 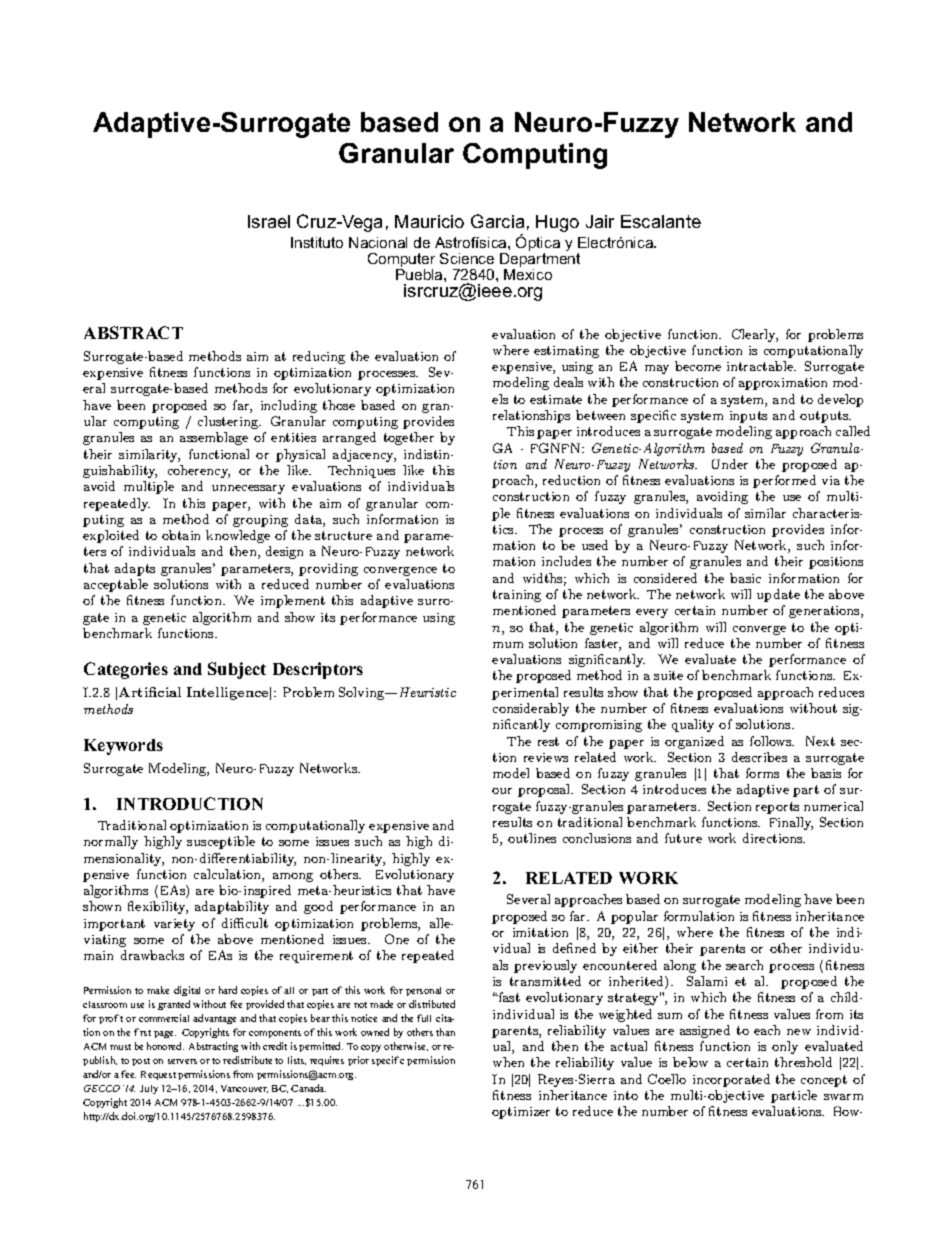 What do you see at coordinates (343, 535) in the image?
I see `structure` at bounding box center [343, 535].
